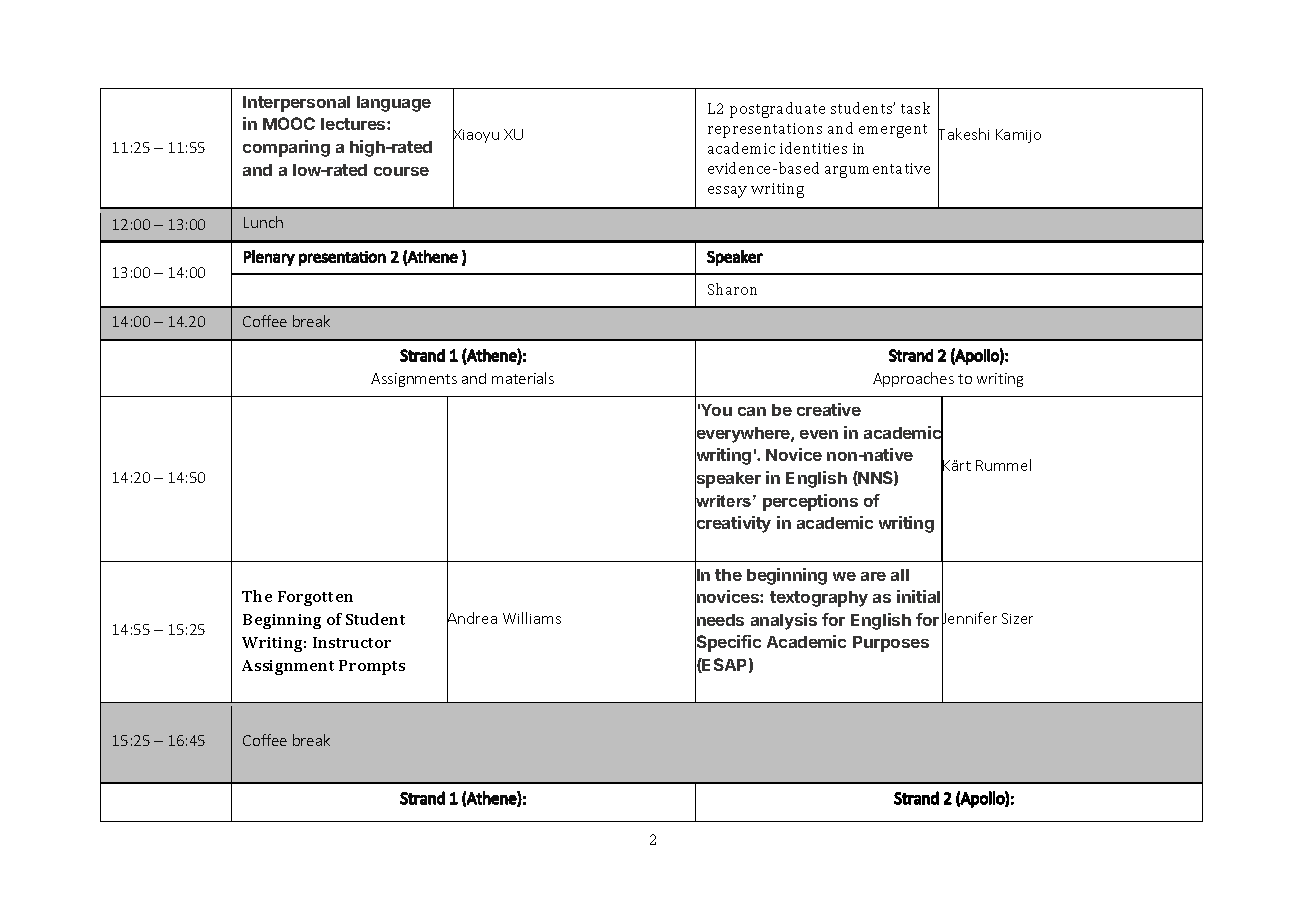 The height and width of the screenshot is (924, 1308). I want to click on Specific, so click(728, 644).
